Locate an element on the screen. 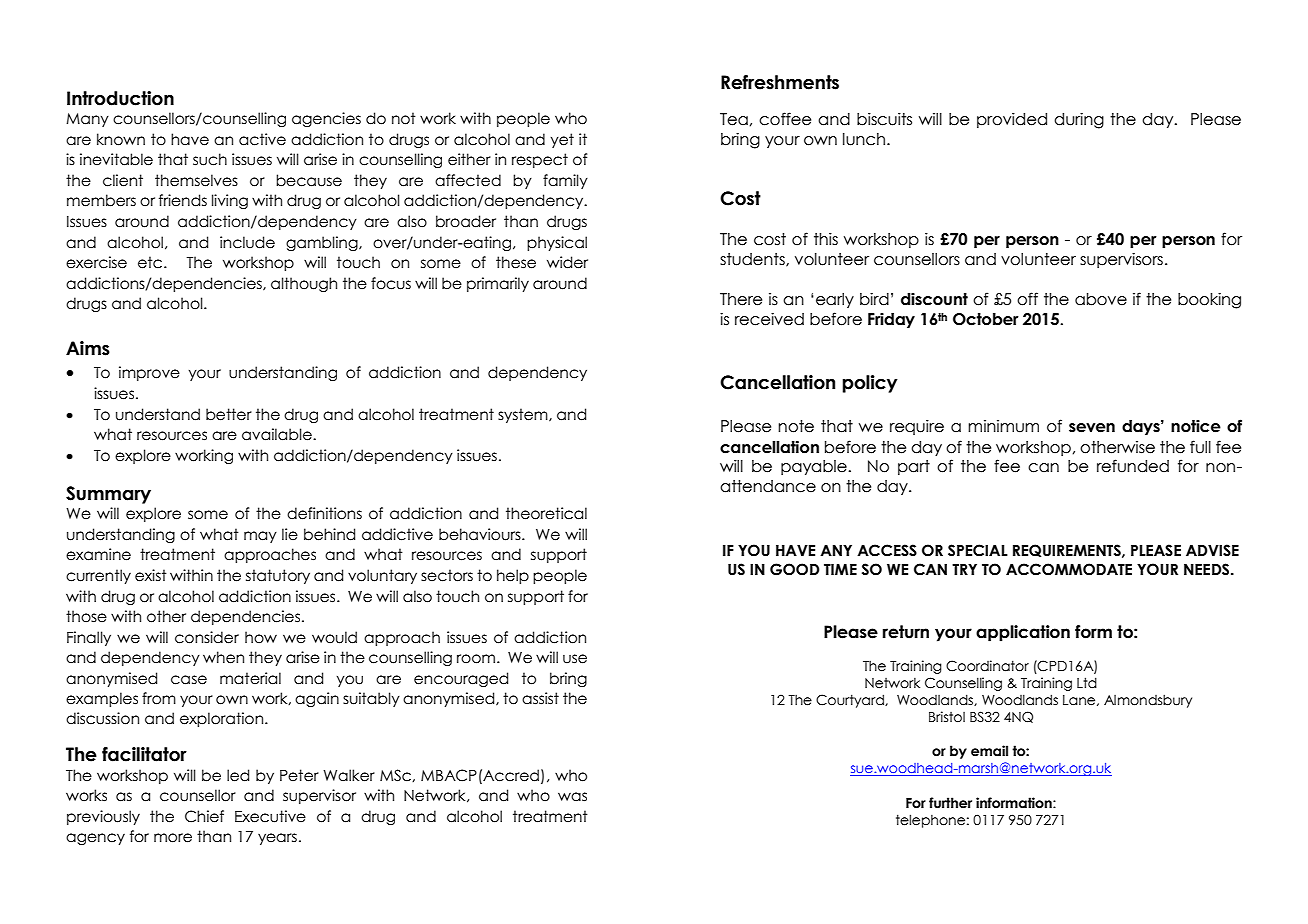 The image size is (1308, 924). was is located at coordinates (572, 797).
